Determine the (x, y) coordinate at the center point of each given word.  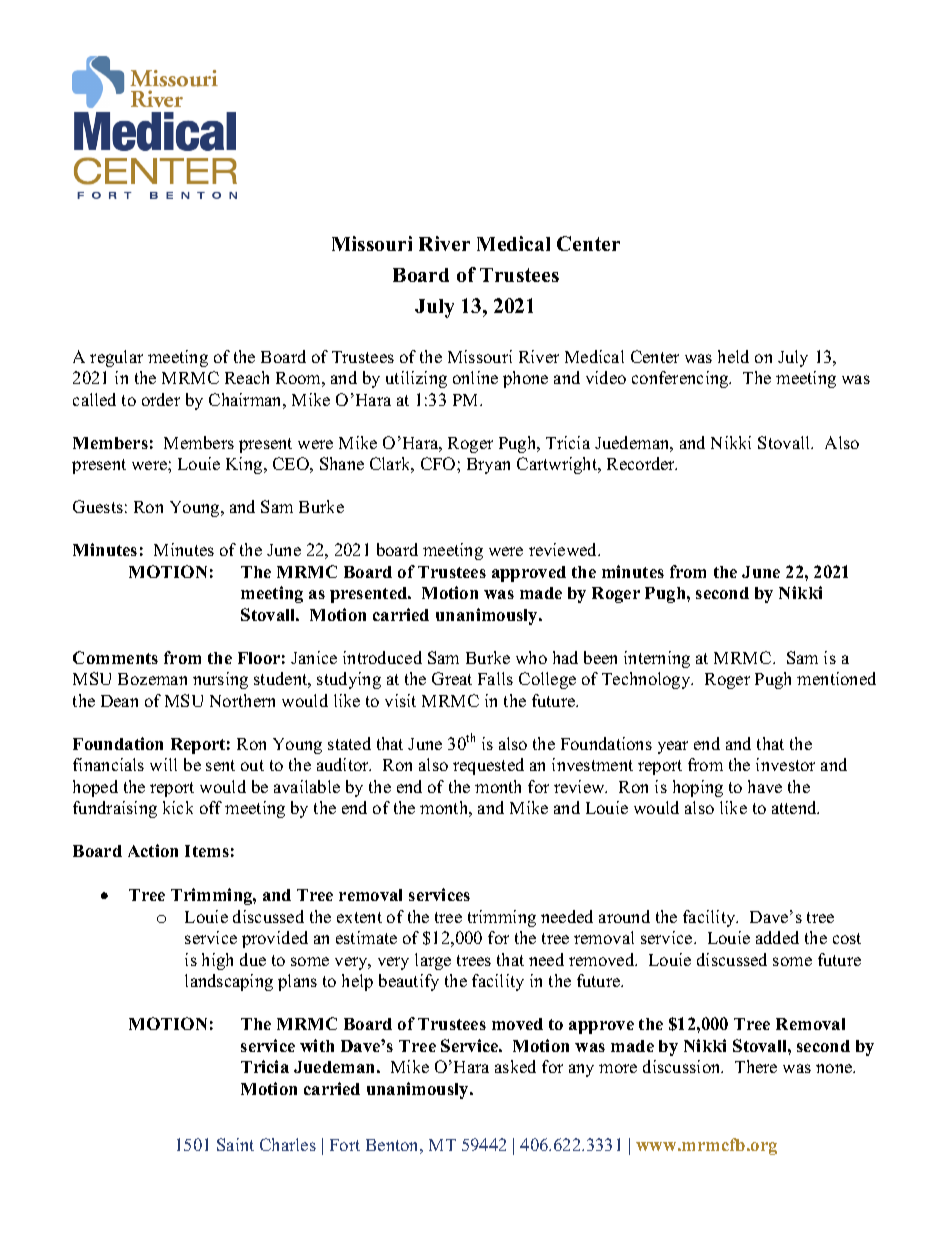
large (433, 961)
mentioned (836, 678)
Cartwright (558, 465)
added (777, 937)
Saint (235, 1144)
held (733, 356)
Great (452, 678)
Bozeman (152, 679)
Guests (98, 506)
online (475, 377)
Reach (247, 377)
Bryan (488, 466)
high (217, 961)
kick (178, 807)
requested (488, 766)
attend (795, 807)
